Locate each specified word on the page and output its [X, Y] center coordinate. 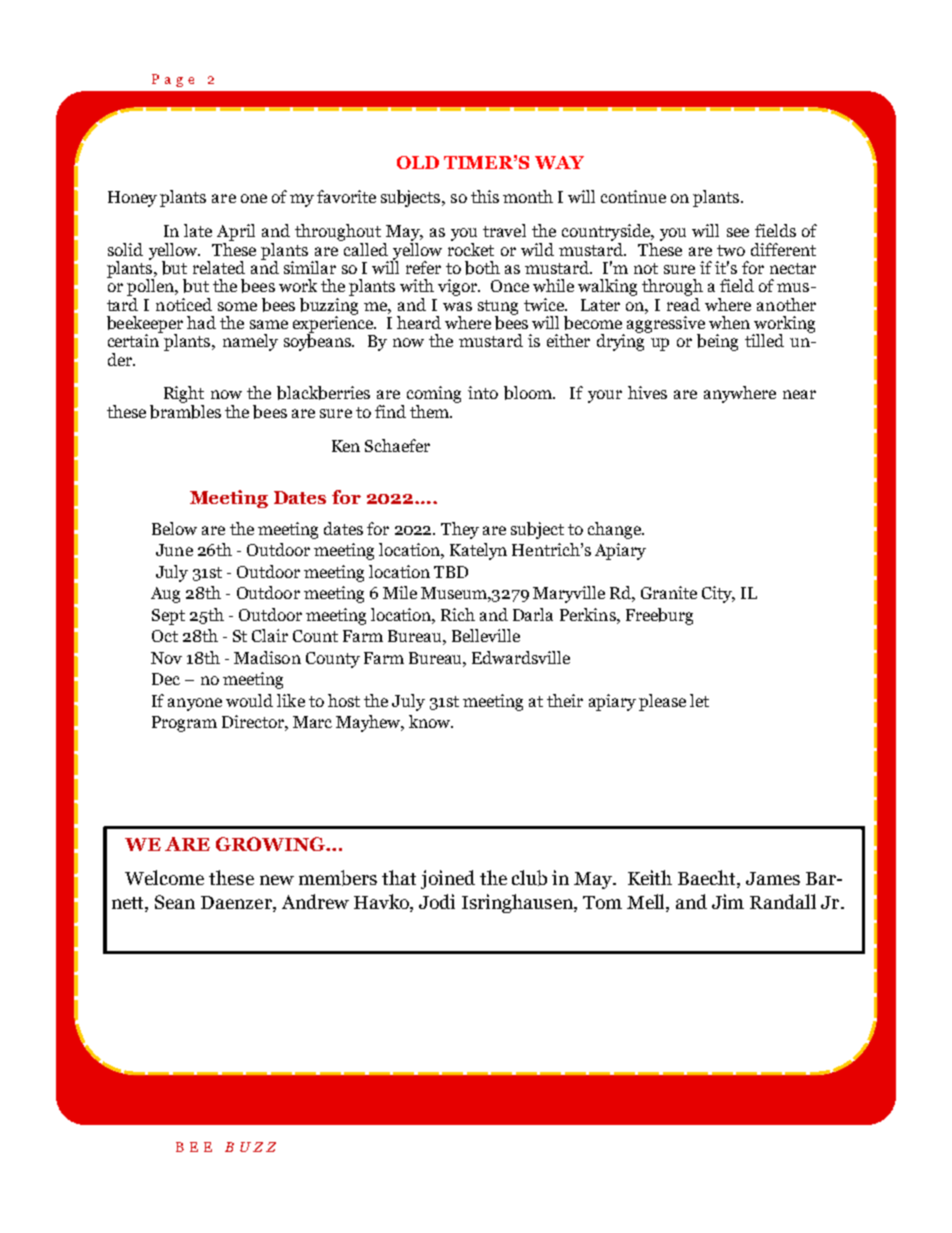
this [485, 196]
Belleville [486, 635]
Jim [728, 901]
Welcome [164, 877]
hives [647, 392]
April [236, 232]
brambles [185, 410]
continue [633, 196]
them [430, 411]
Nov [166, 658]
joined [448, 879]
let [699, 700]
